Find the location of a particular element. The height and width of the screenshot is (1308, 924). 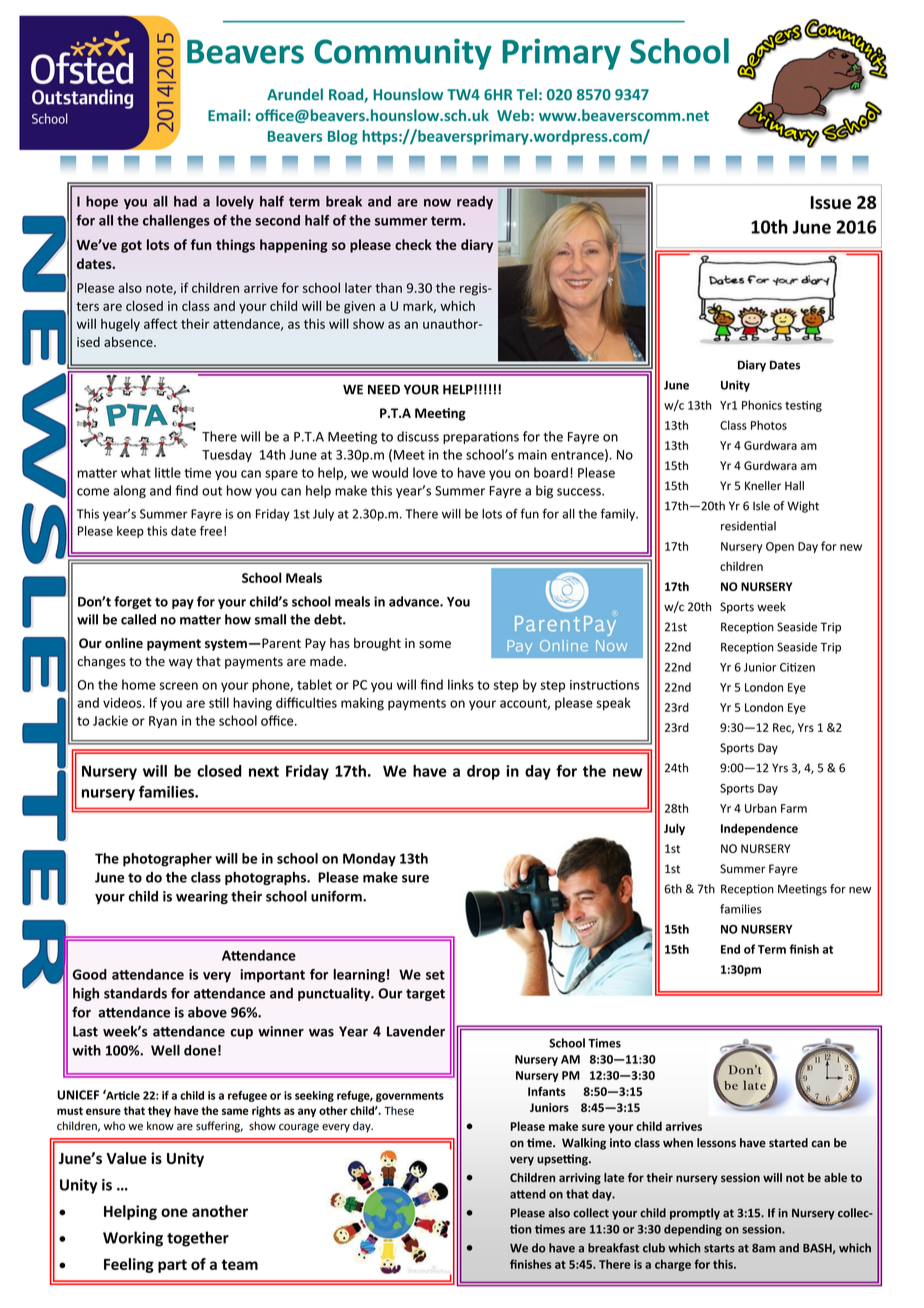

Working is located at coordinates (133, 1239).
